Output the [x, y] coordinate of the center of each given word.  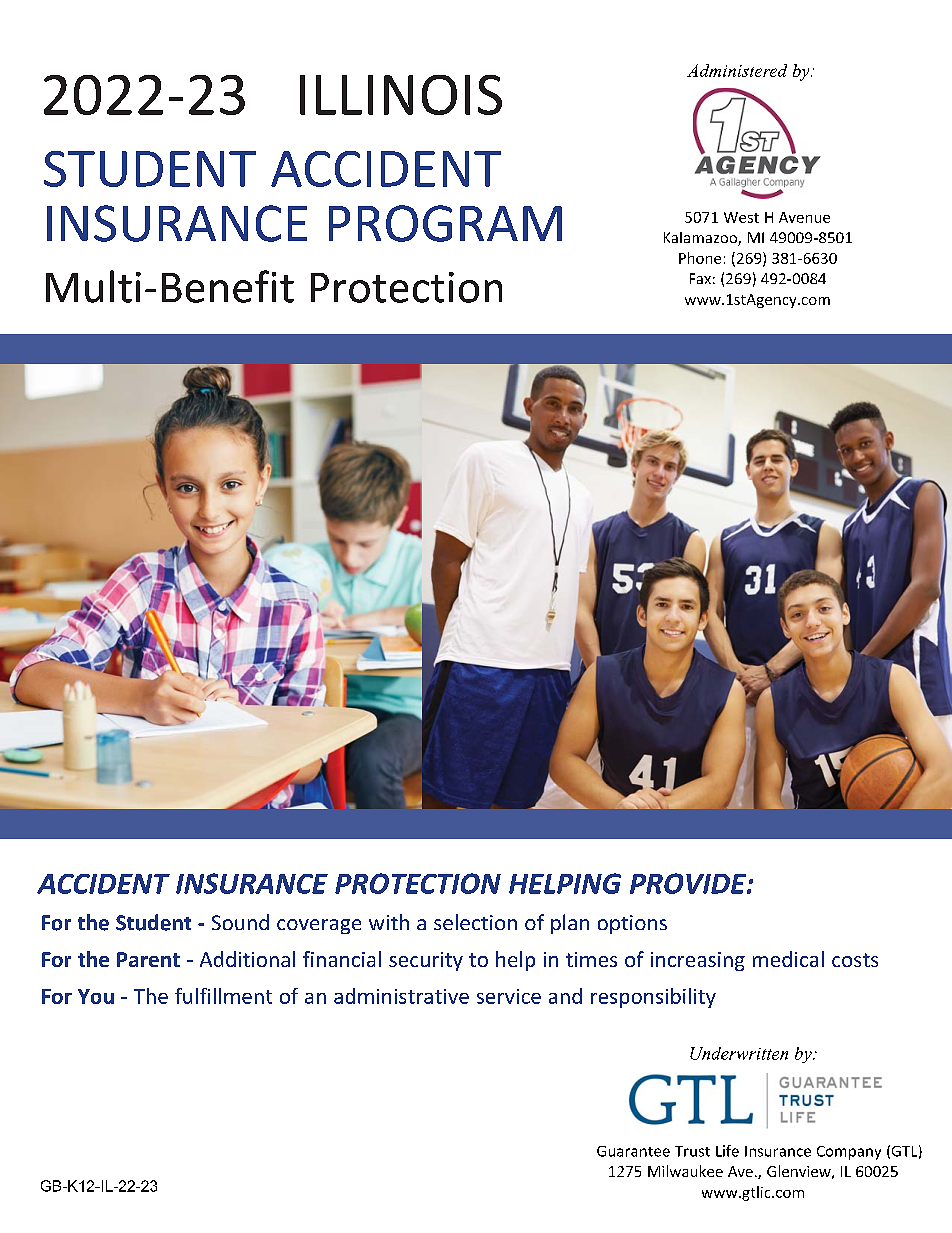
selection [475, 922]
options [632, 924]
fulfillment [223, 996]
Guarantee [633, 1151]
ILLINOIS [401, 95]
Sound [240, 922]
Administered [737, 70]
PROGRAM [445, 223]
